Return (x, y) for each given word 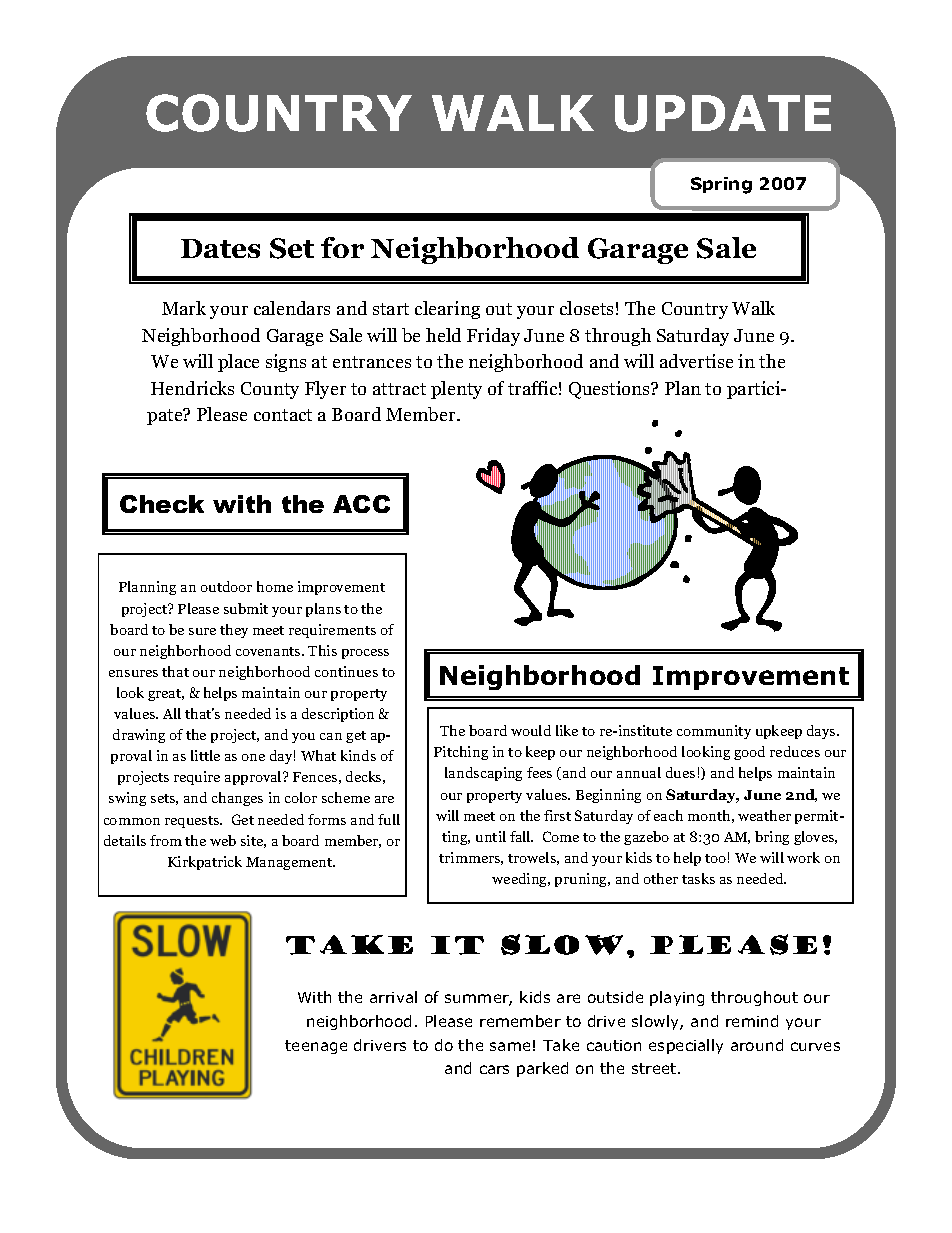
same (510, 1046)
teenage (316, 1047)
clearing (447, 310)
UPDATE (723, 113)
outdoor (226, 586)
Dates (220, 248)
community (714, 732)
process (365, 654)
